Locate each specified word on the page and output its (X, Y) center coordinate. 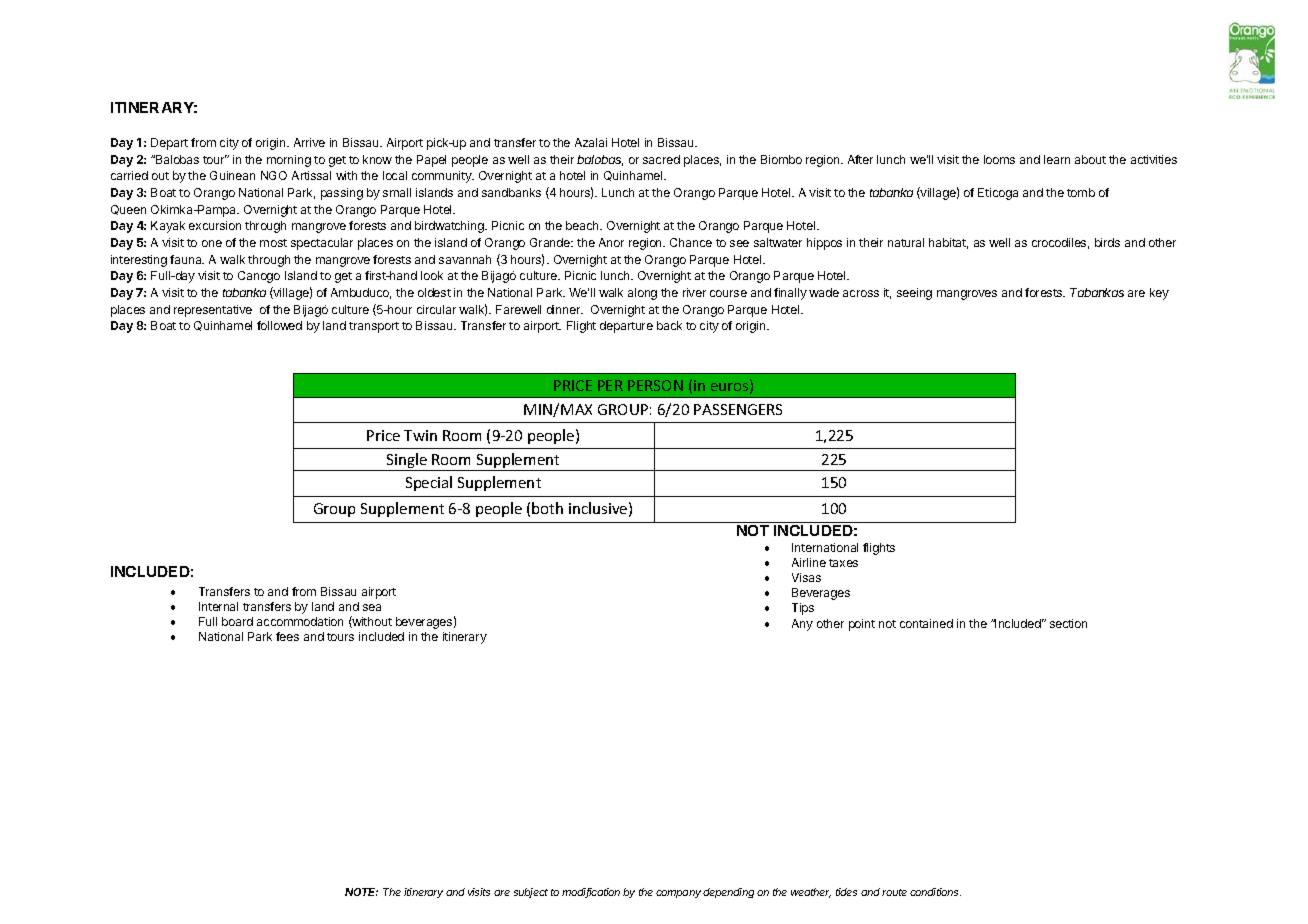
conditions (935, 892)
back (669, 325)
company (680, 894)
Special (429, 483)
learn (1057, 159)
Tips (803, 609)
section (1068, 623)
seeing (914, 294)
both (547, 508)
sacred (661, 159)
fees (287, 636)
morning (289, 161)
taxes (843, 563)
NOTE (361, 892)
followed (279, 325)
